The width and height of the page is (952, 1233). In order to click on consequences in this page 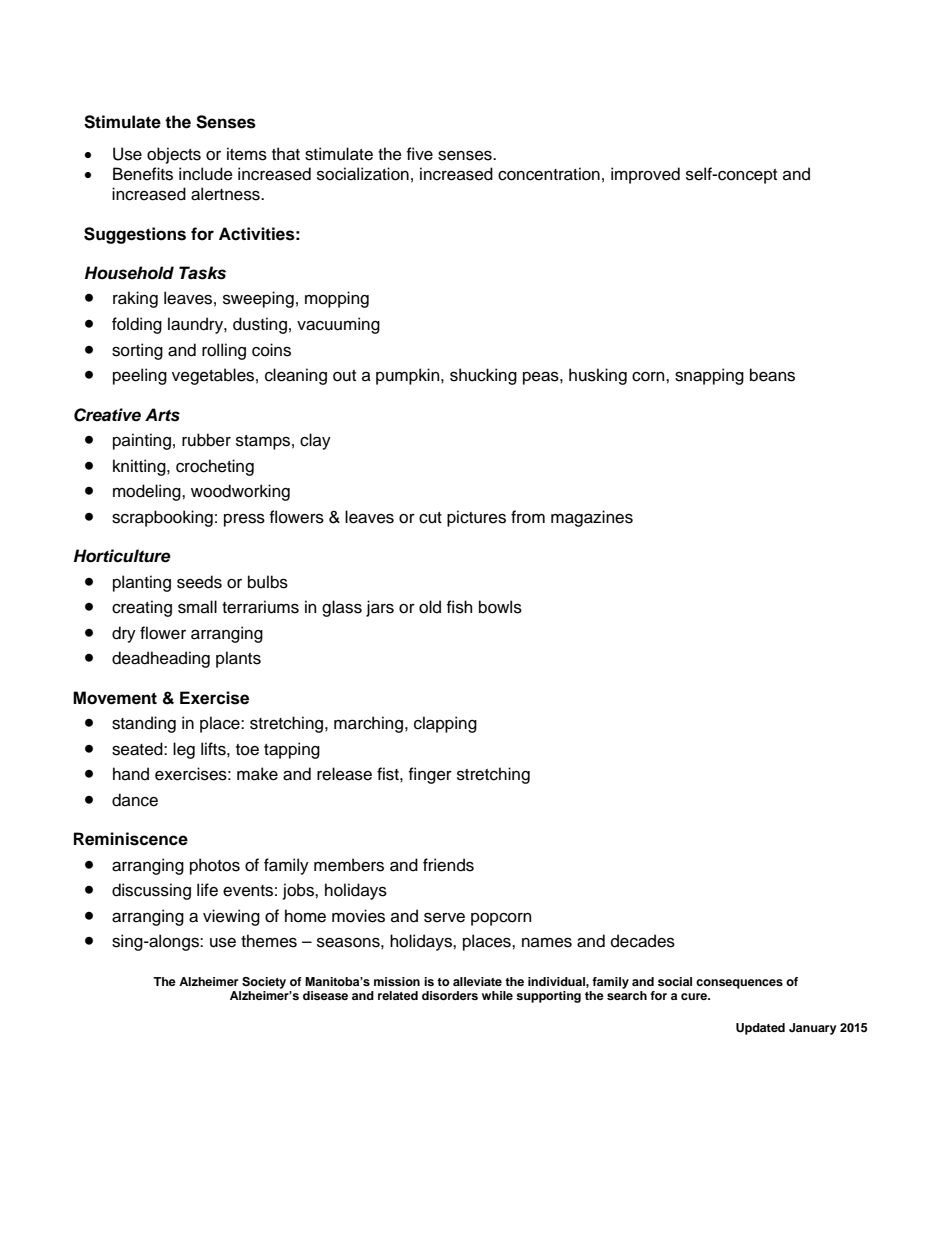, I will do `click(739, 984)`.
